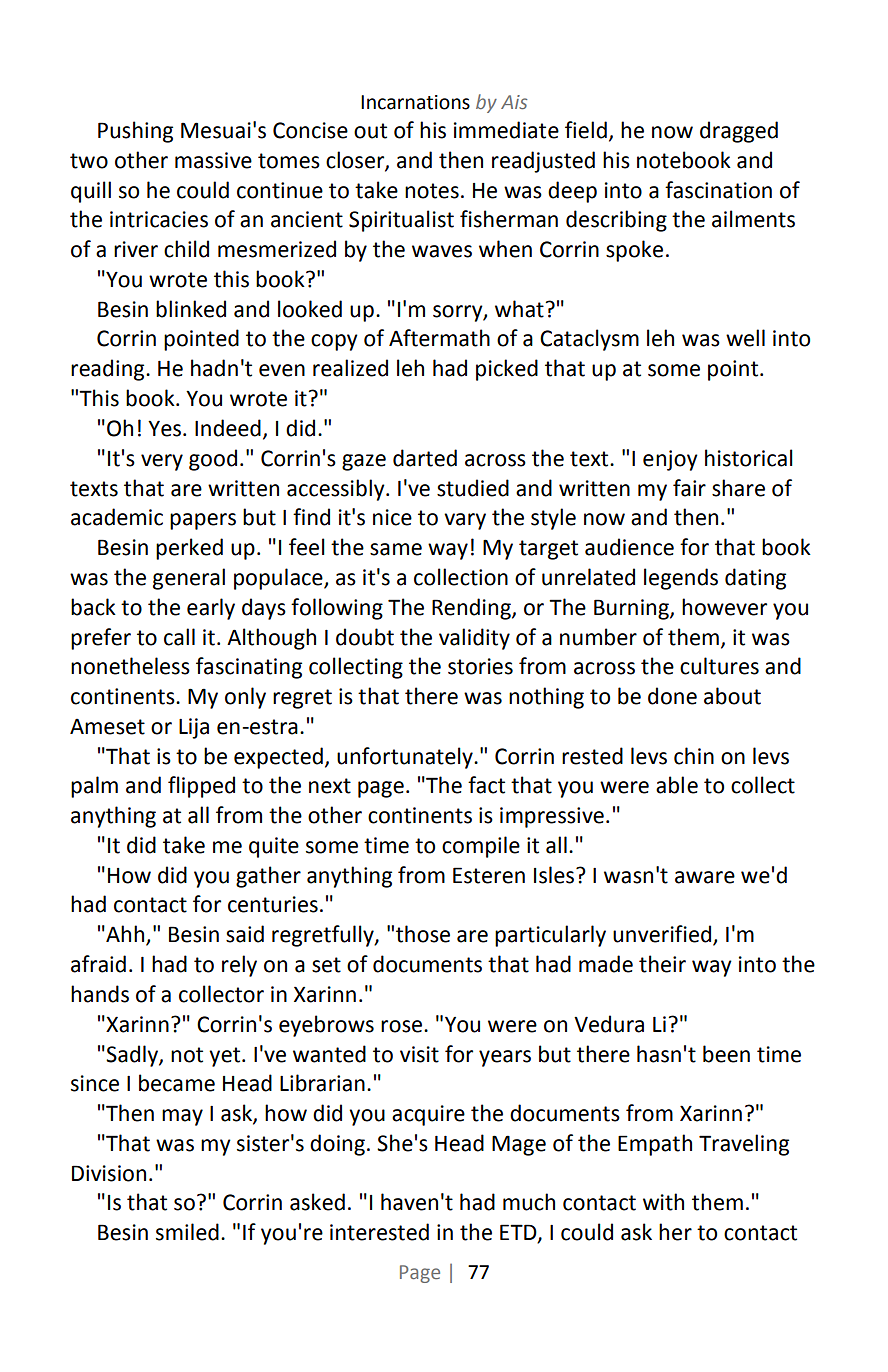 The width and height of the document is (888, 1372). Describe the element at coordinates (415, 102) in the document. I see `Incarnations` at that location.
